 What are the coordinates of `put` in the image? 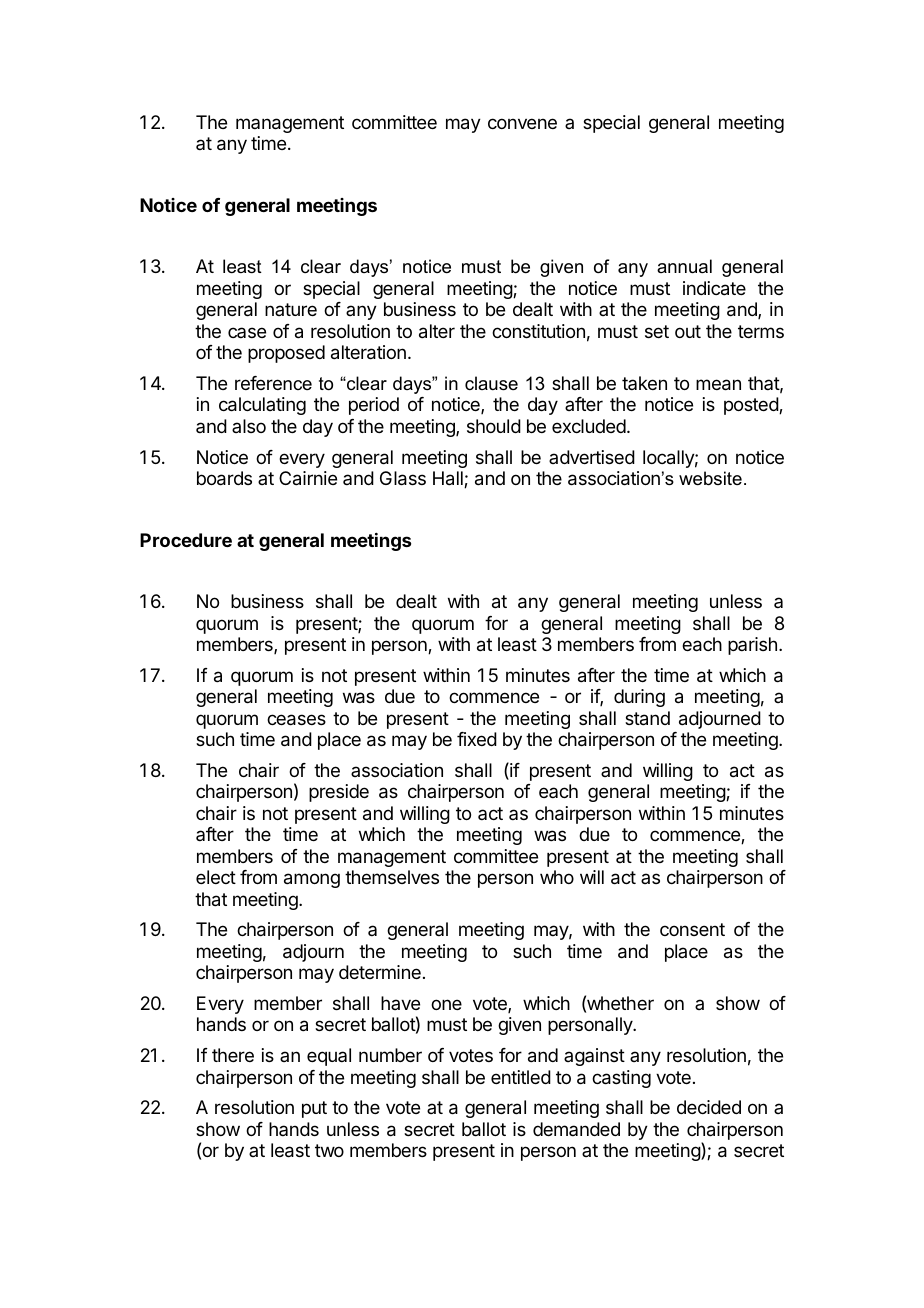 It's located at (314, 1109).
